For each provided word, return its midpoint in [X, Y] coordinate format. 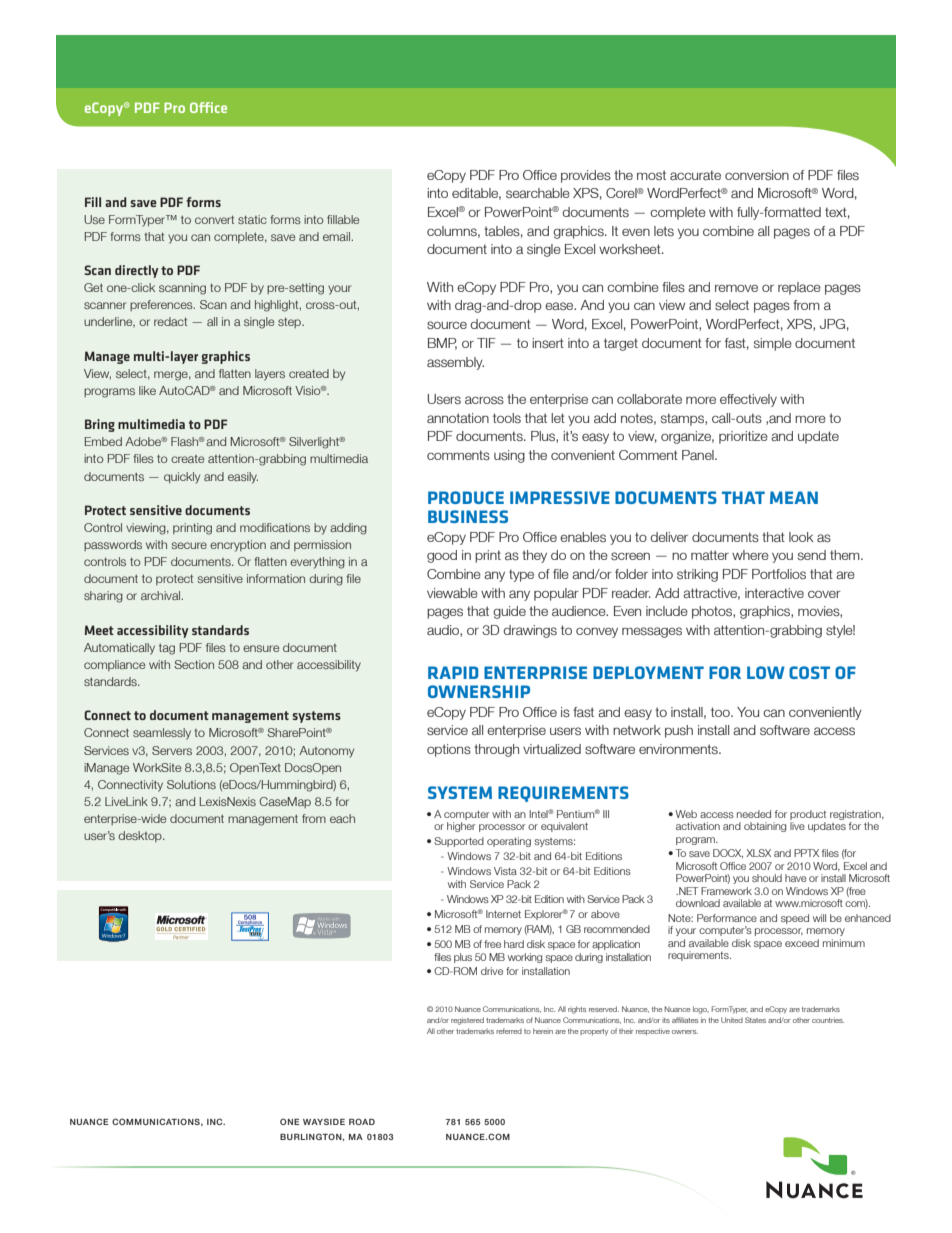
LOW [766, 672]
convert [214, 219]
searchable [538, 193]
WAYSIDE [324, 1121]
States [755, 1020]
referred [509, 1031]
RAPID [453, 672]
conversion [757, 175]
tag [167, 649]
